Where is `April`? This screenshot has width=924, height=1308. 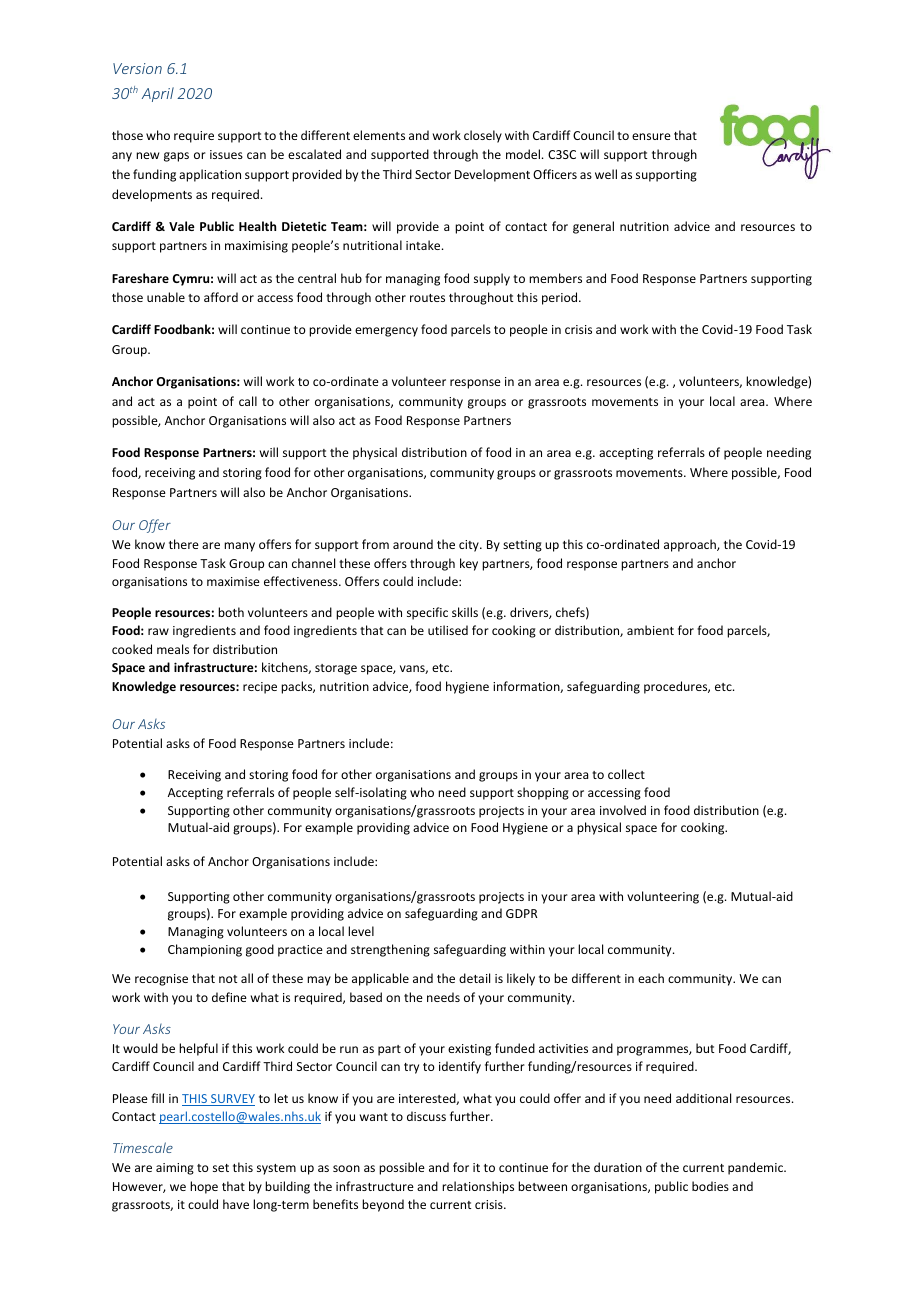 April is located at coordinates (158, 94).
